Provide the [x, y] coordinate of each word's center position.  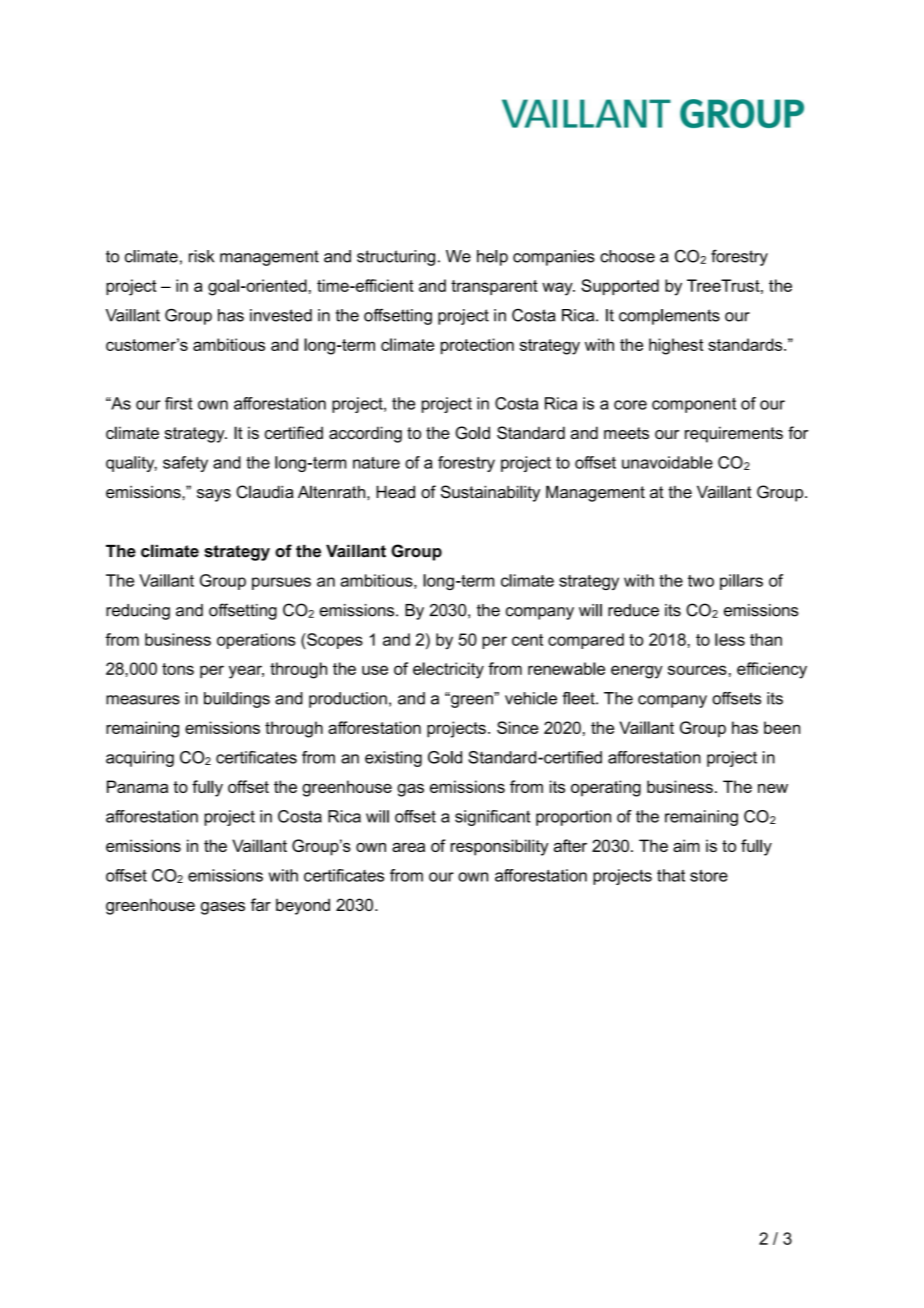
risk [201, 256]
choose [627, 256]
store [709, 875]
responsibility [500, 847]
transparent [494, 287]
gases [223, 908]
